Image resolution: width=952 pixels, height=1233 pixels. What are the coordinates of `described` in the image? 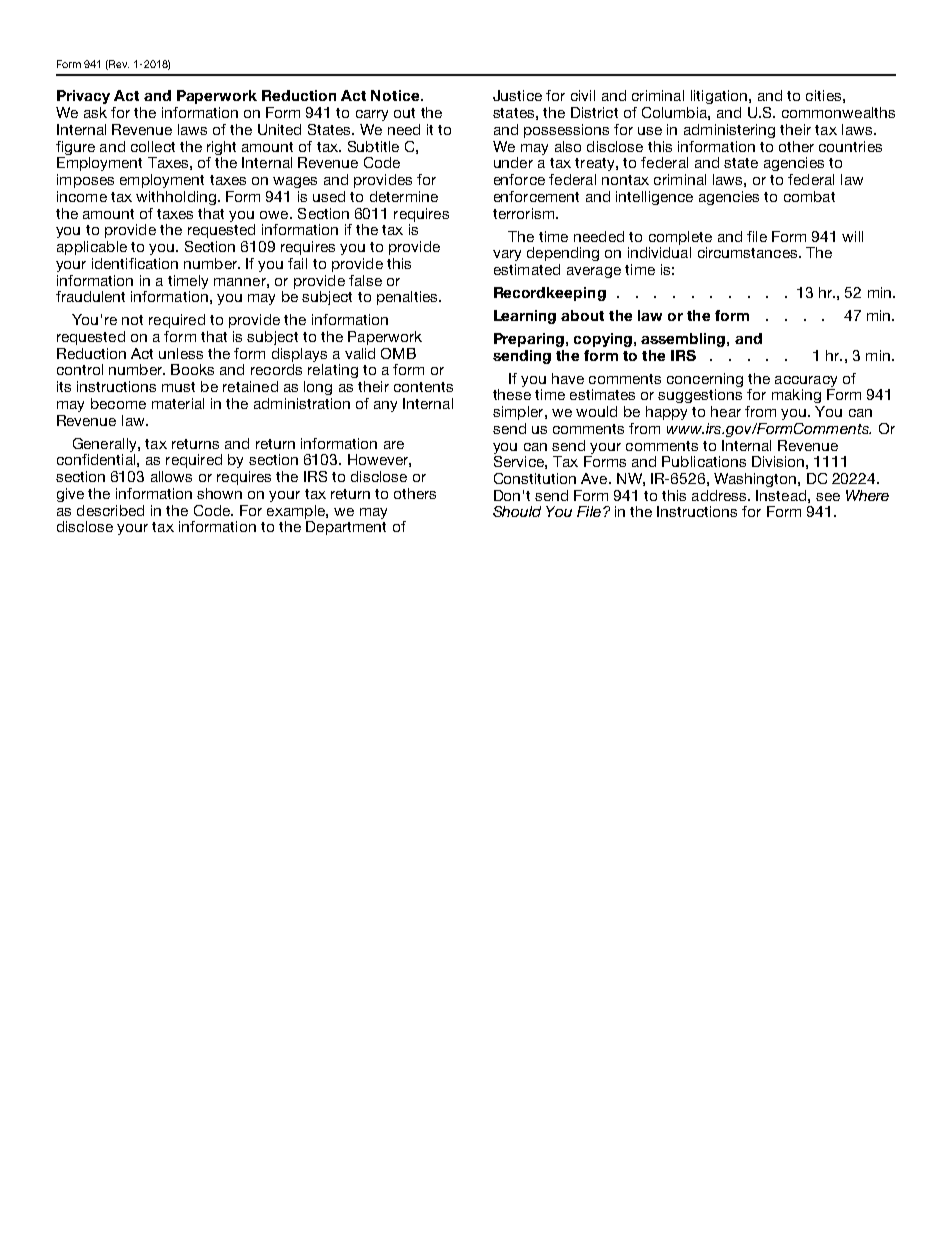 It's located at (110, 510).
